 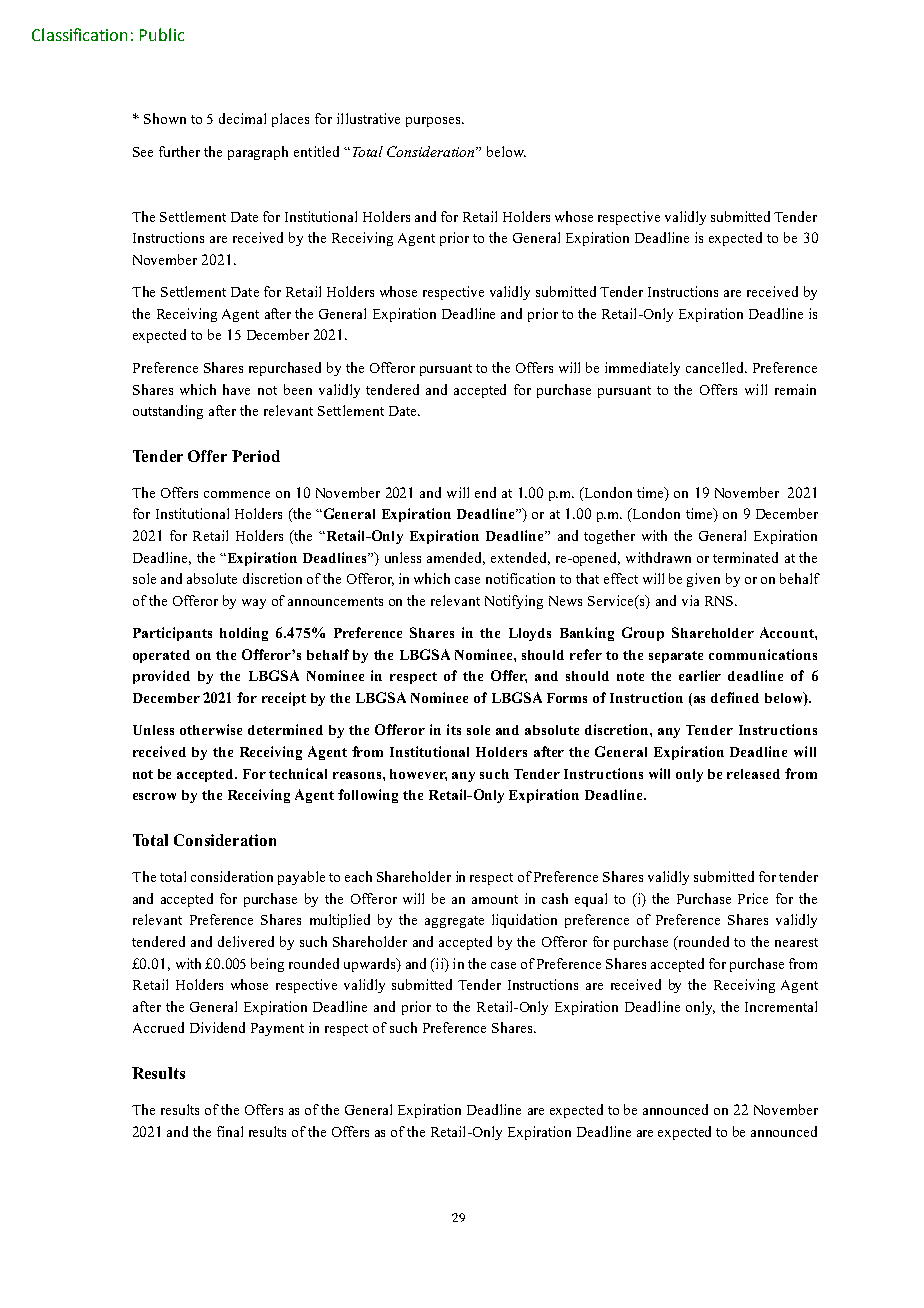 What do you see at coordinates (703, 580) in the screenshot?
I see `given` at bounding box center [703, 580].
